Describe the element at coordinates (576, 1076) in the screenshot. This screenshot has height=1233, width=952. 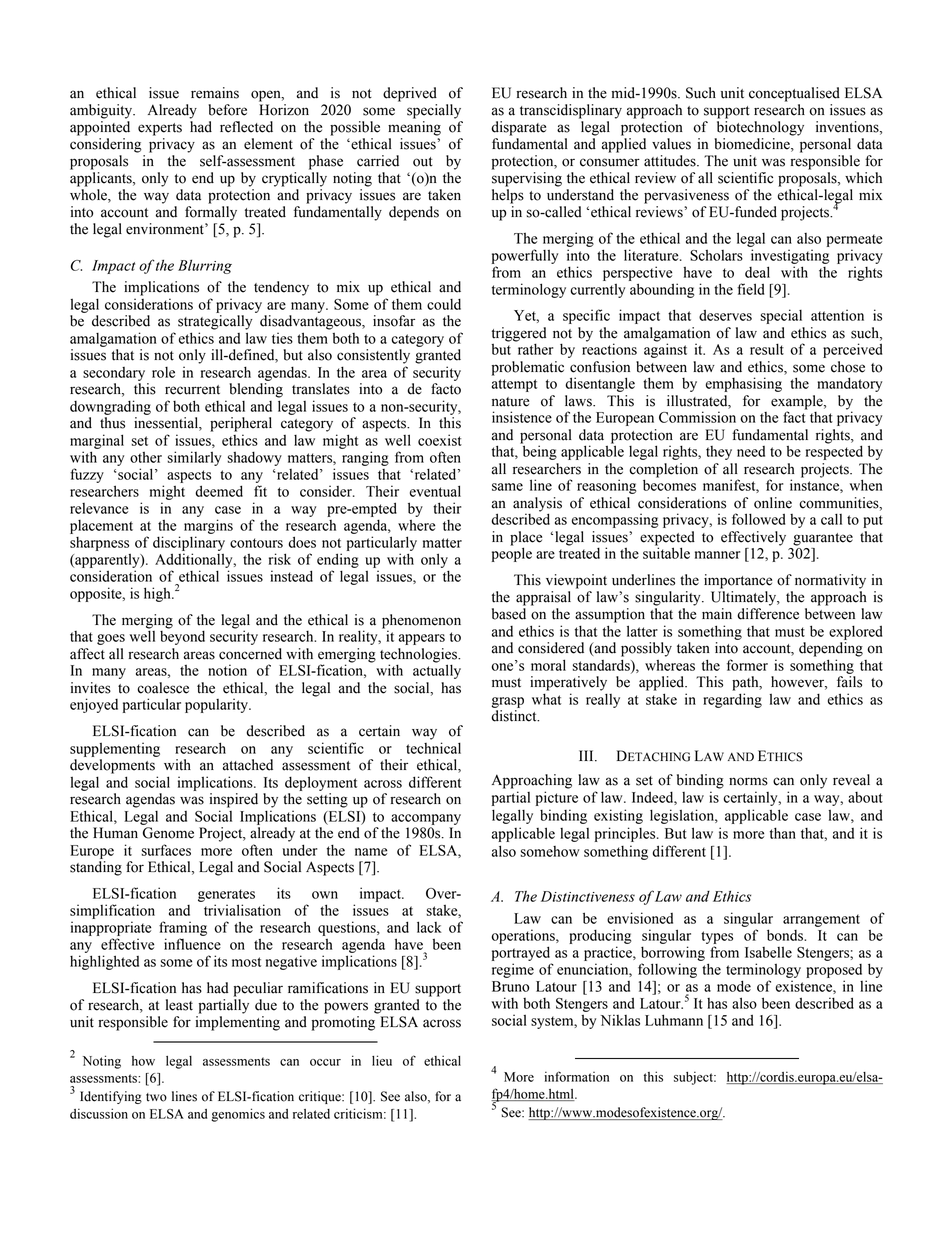
I see `information` at that location.
